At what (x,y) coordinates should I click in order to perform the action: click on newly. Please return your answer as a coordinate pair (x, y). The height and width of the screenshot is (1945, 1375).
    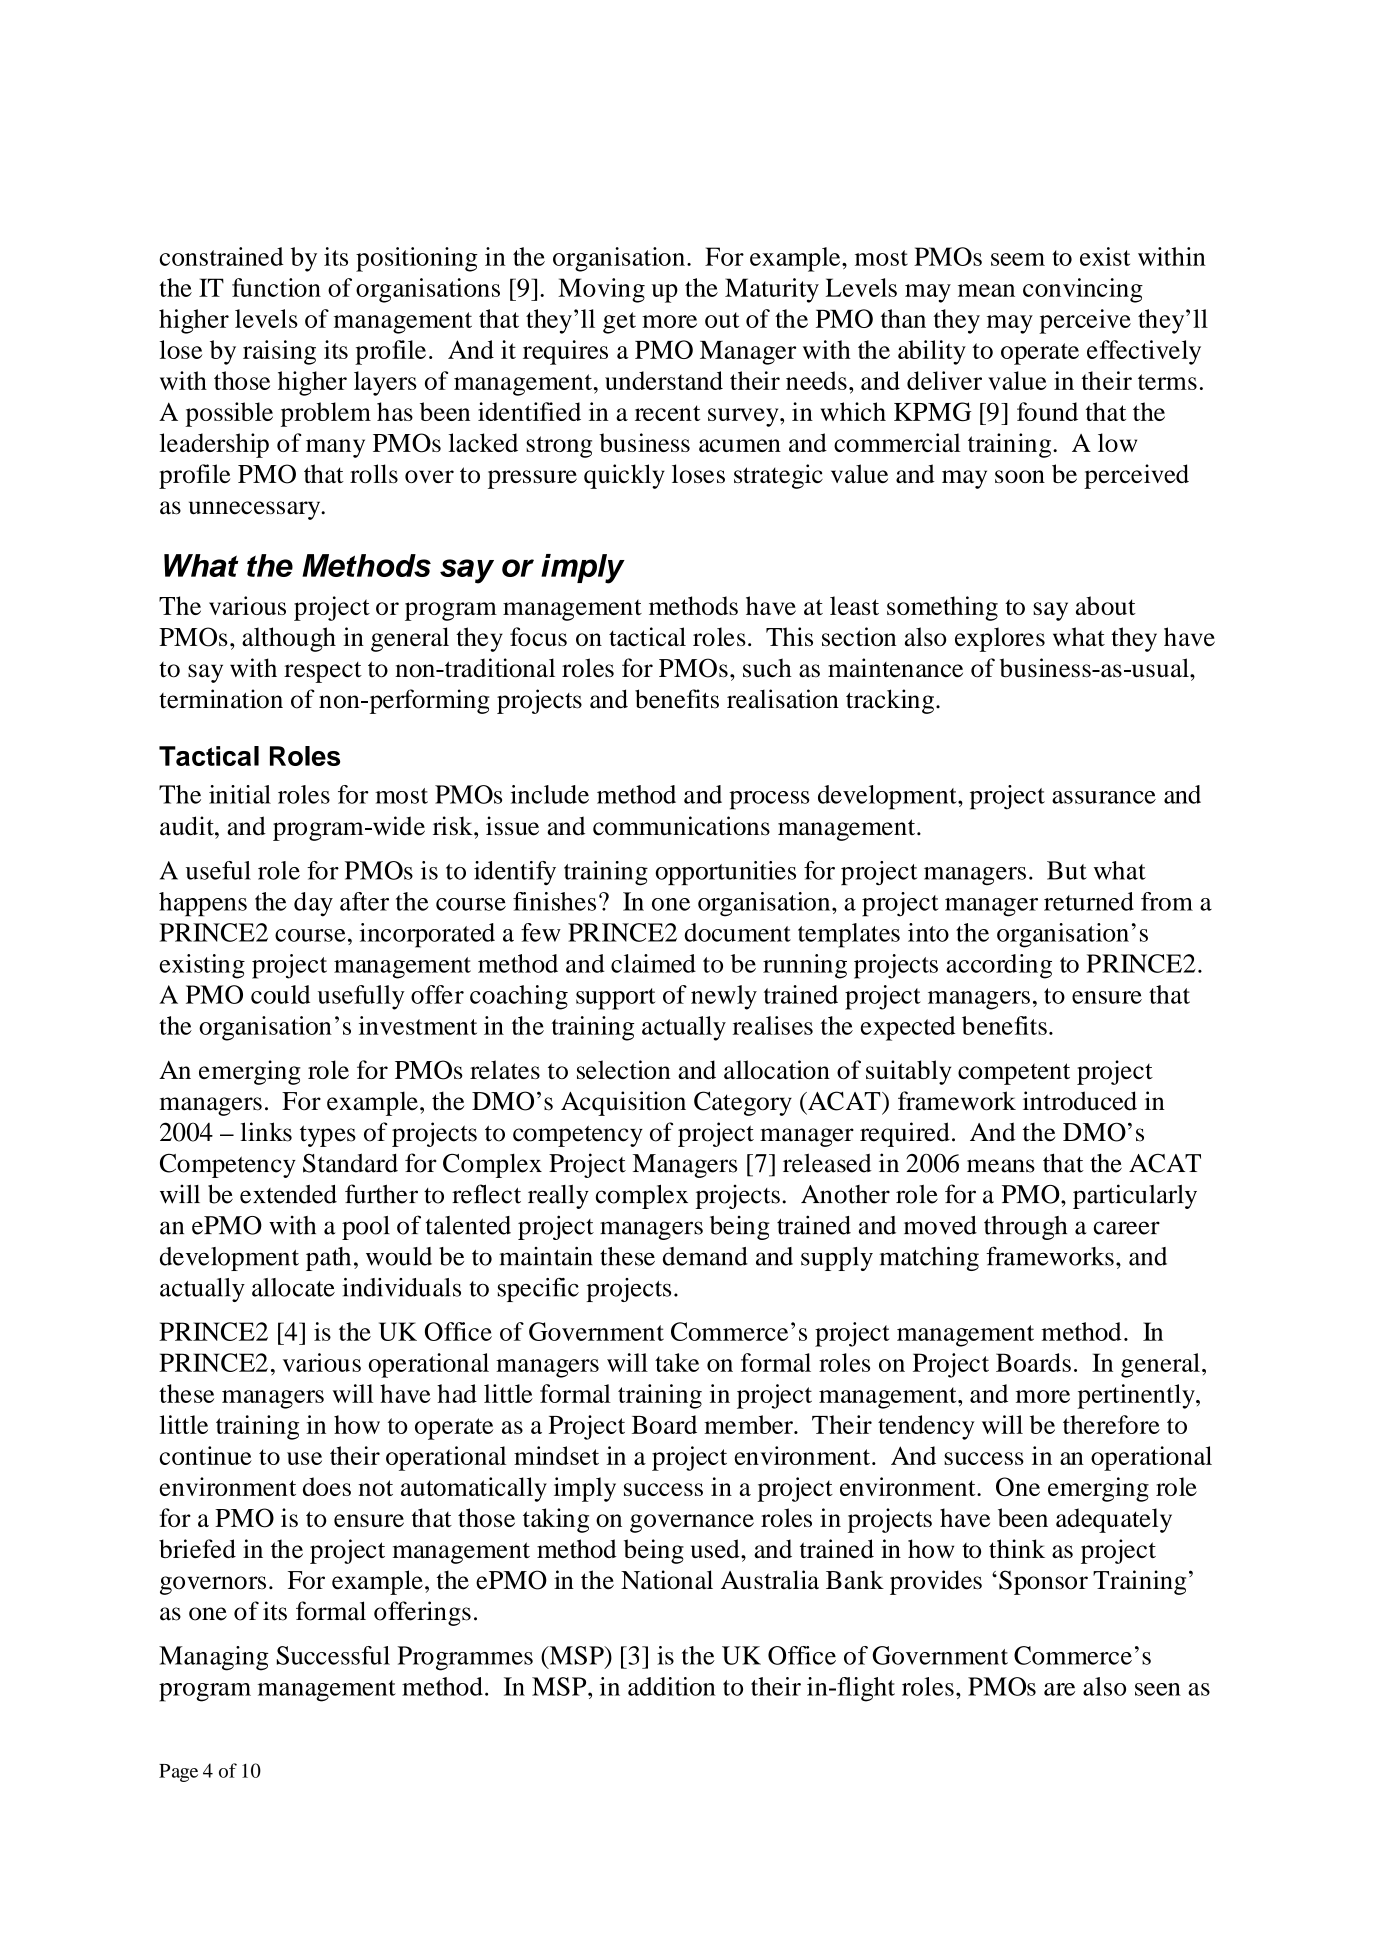
    Looking at the image, I should click on (724, 997).
